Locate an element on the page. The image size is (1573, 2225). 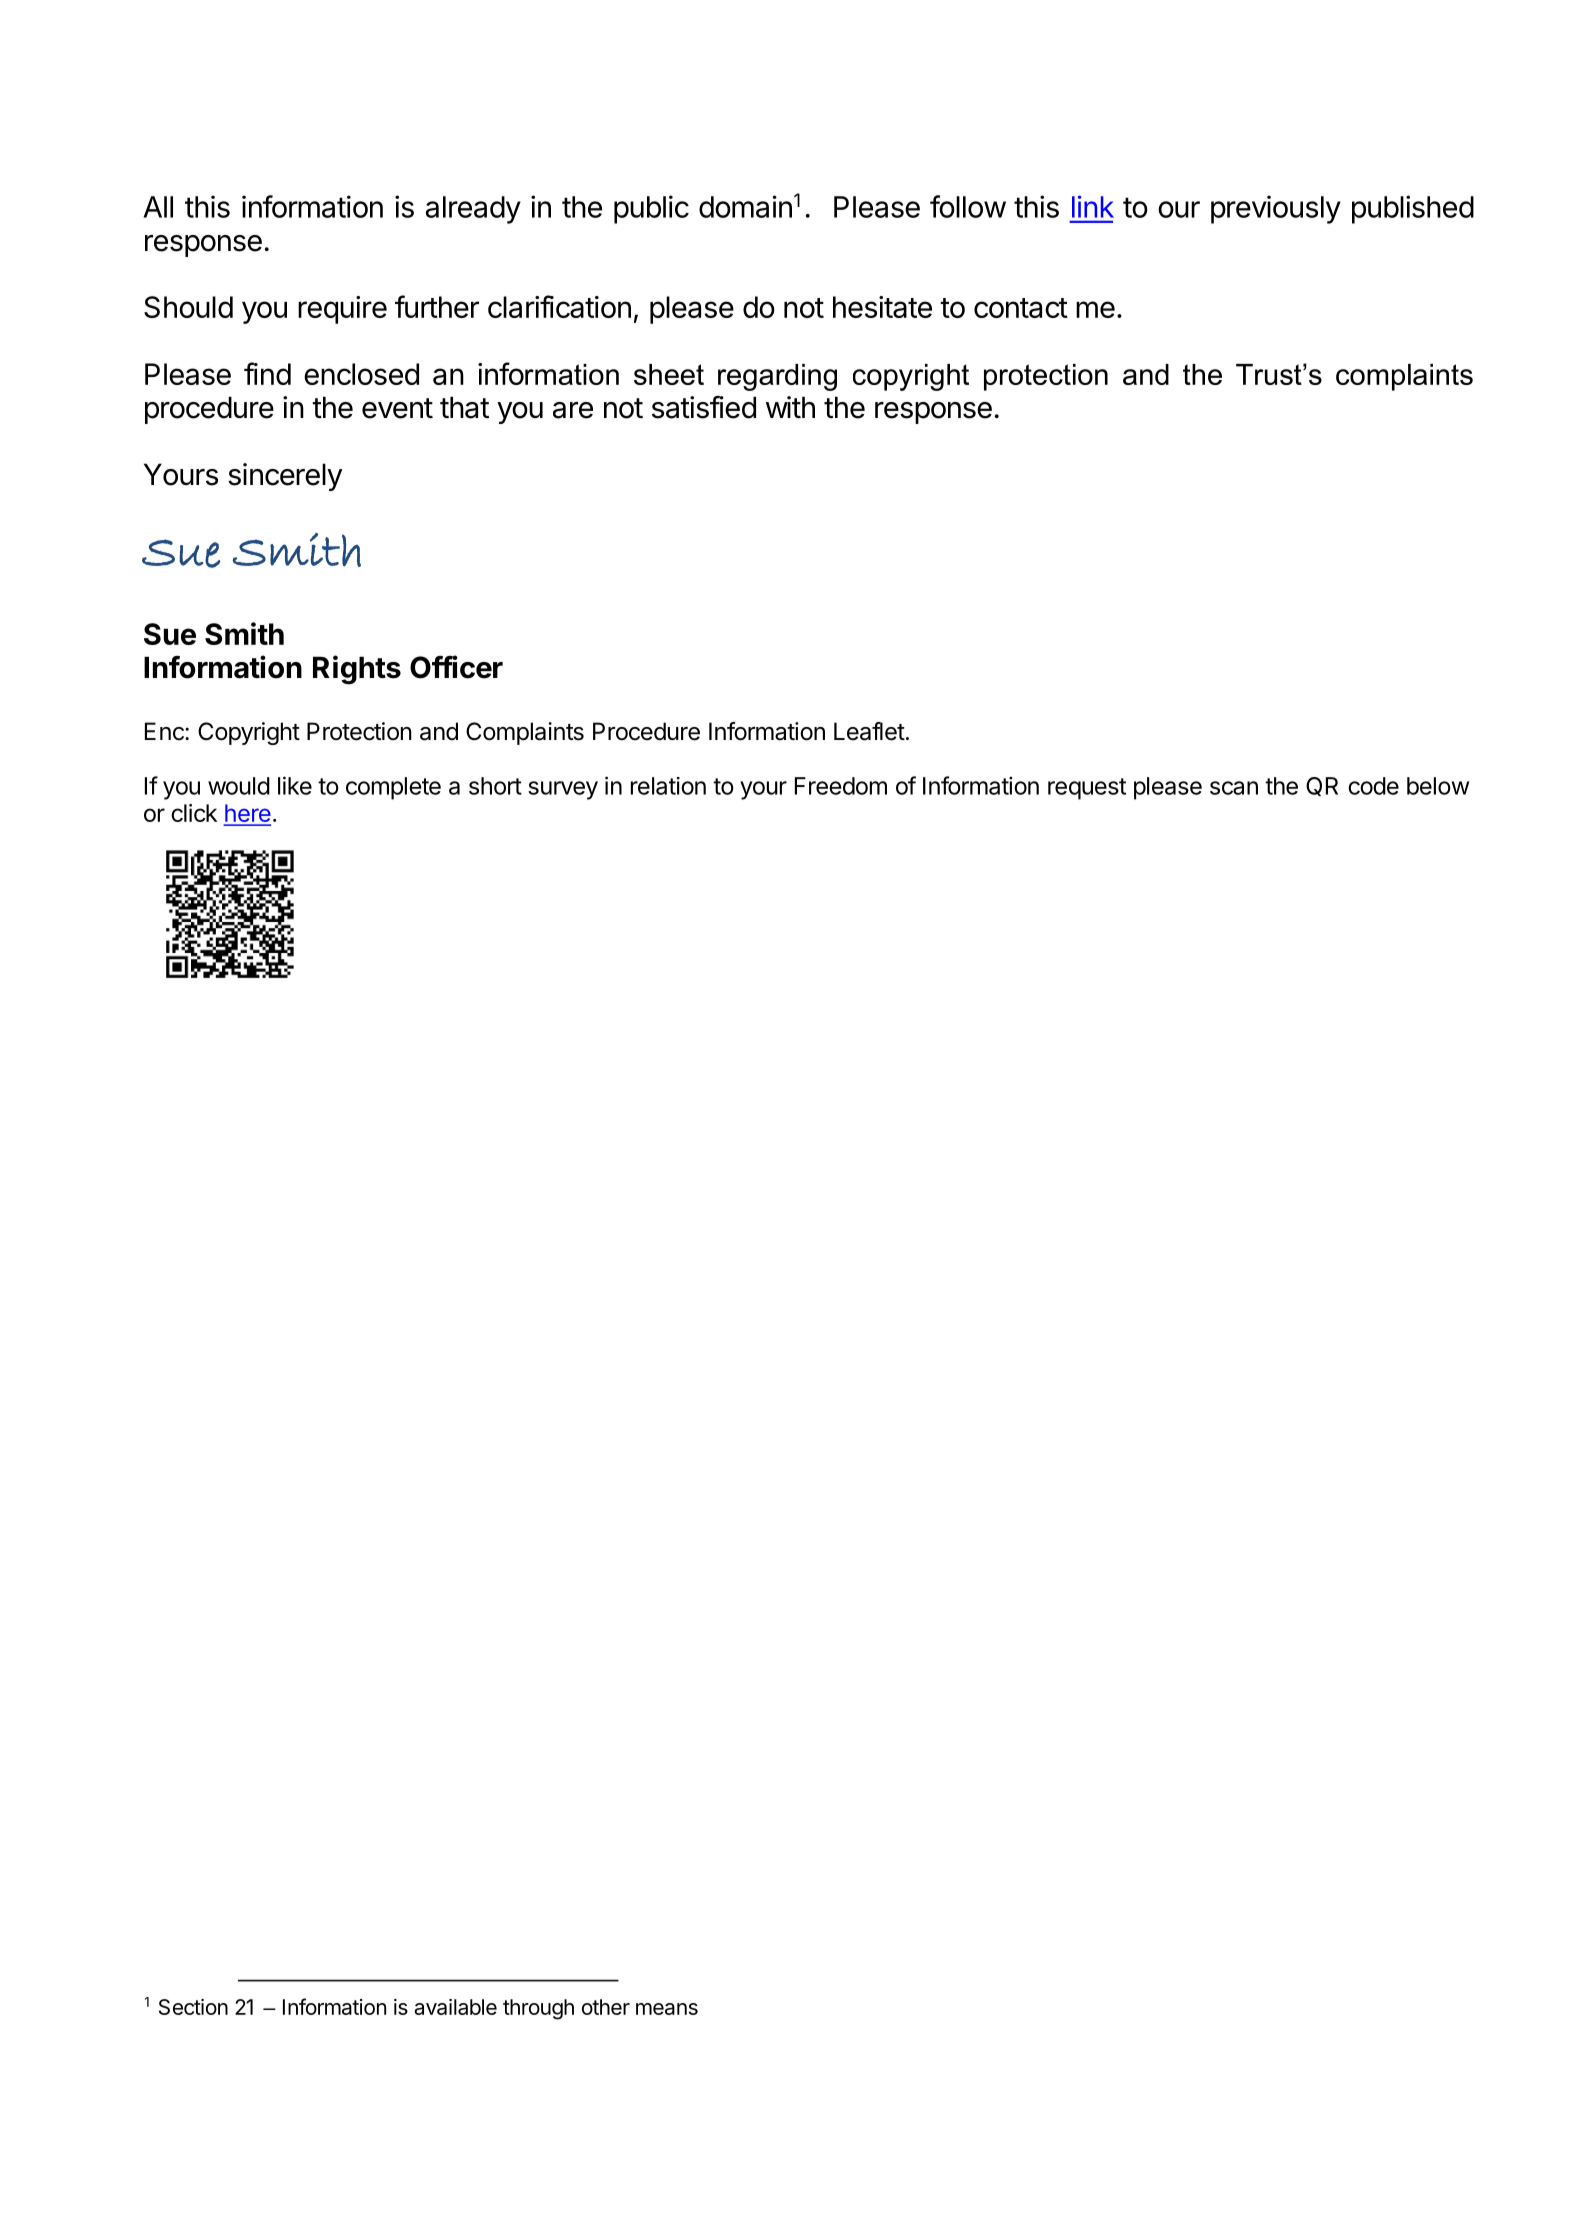
previously is located at coordinates (1276, 209).
